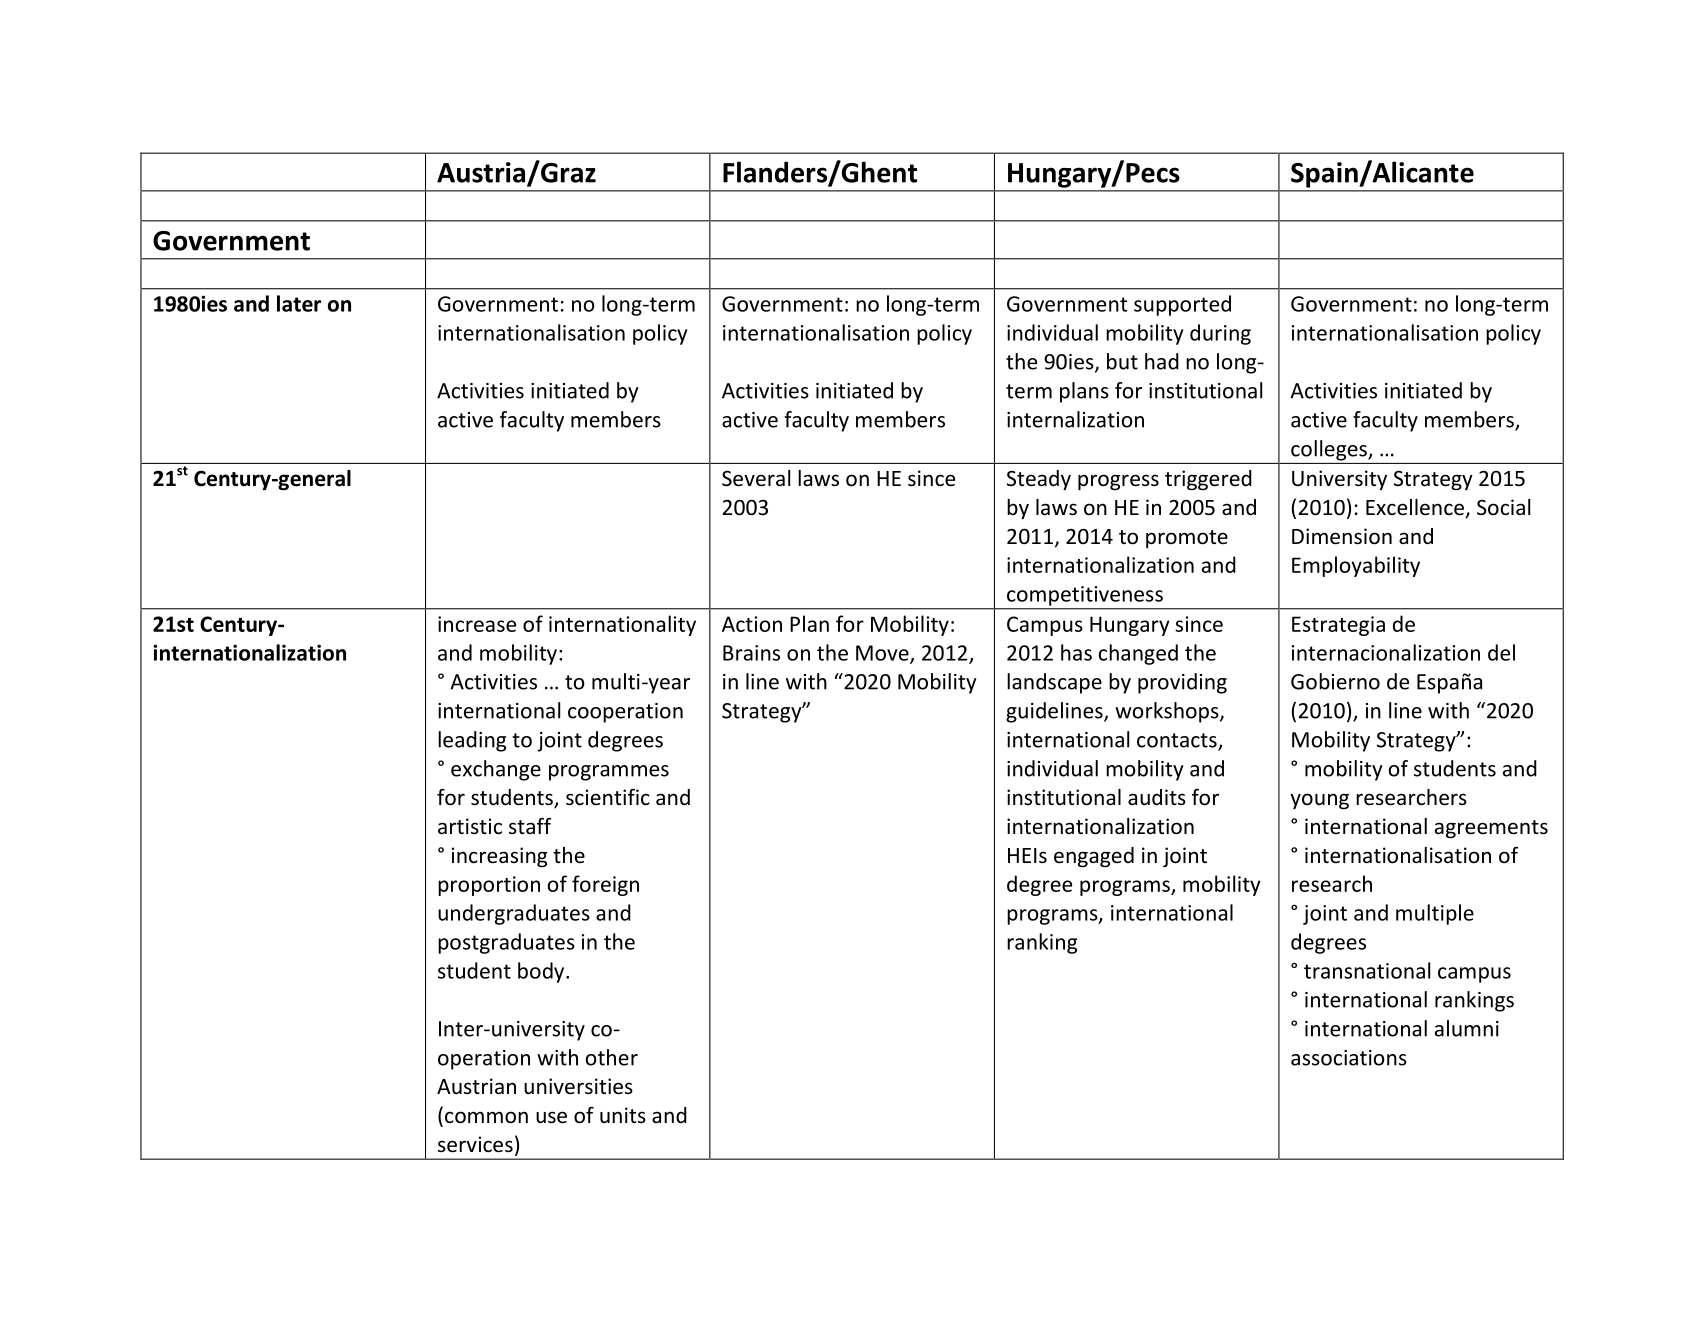 This screenshot has width=1704, height=1317. What do you see at coordinates (299, 303) in the screenshot?
I see `later` at bounding box center [299, 303].
